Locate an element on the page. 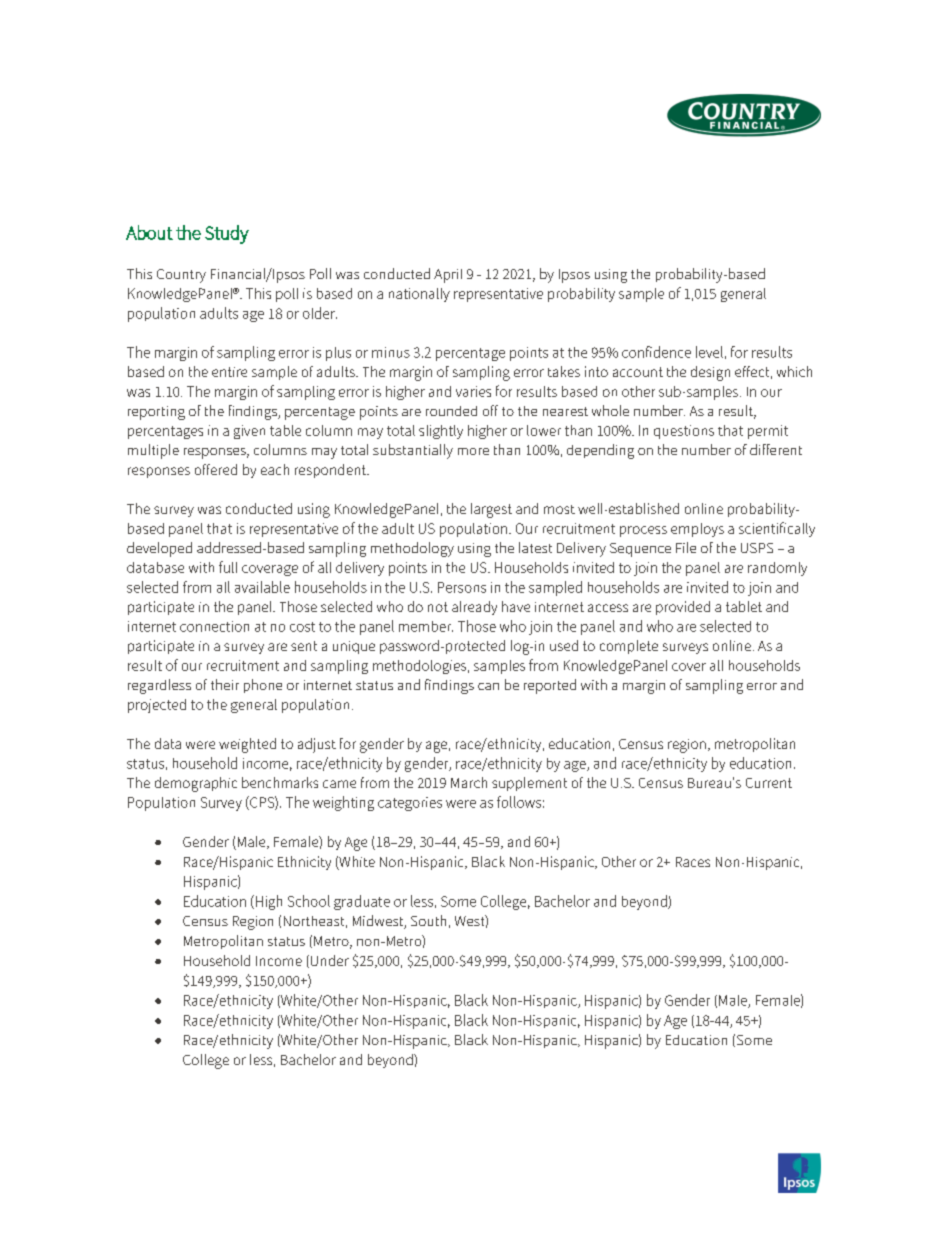 Image resolution: width=952 pixels, height=1233 pixels. April is located at coordinates (448, 276).
